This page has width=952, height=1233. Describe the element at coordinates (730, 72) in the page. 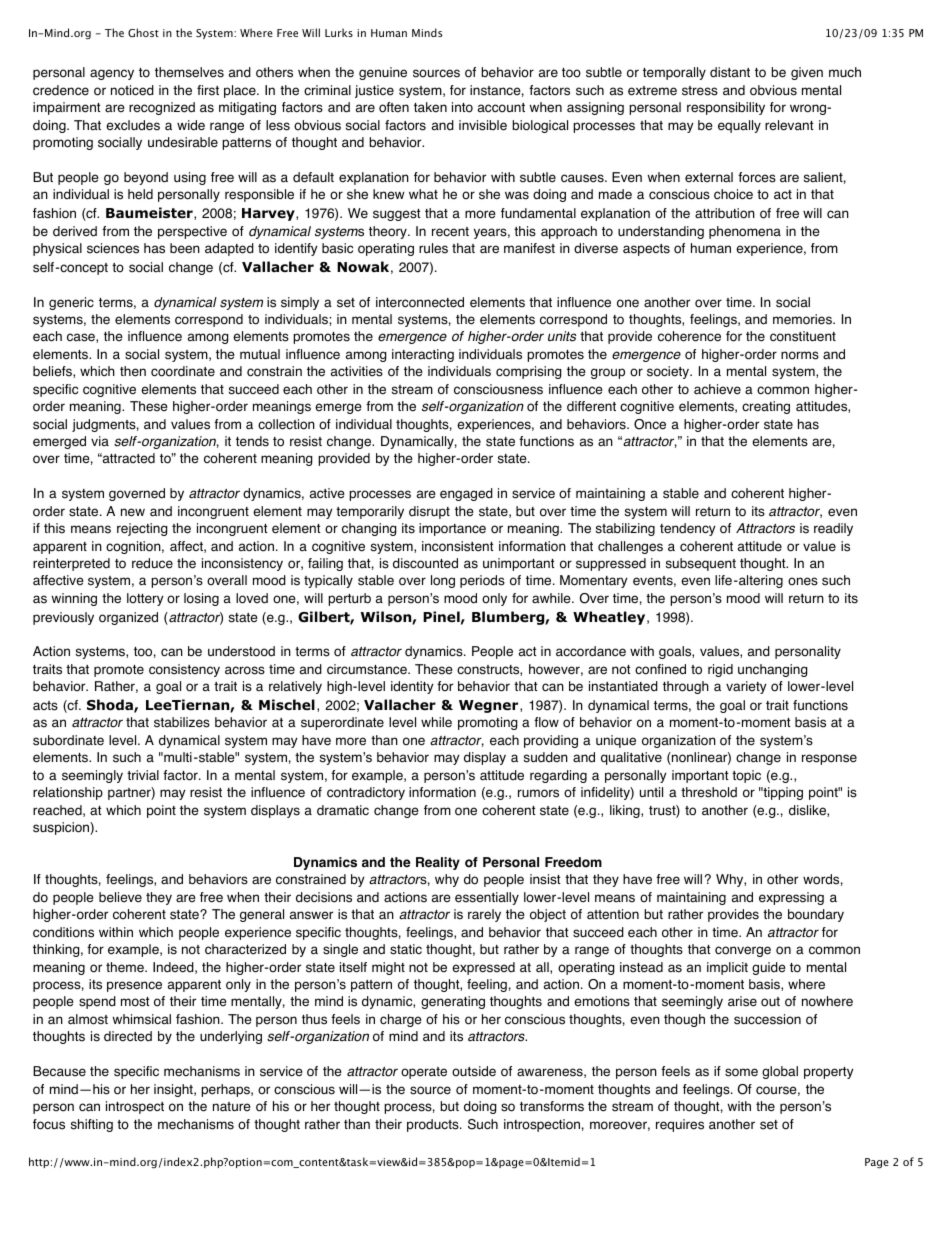

I see `distant` at that location.
